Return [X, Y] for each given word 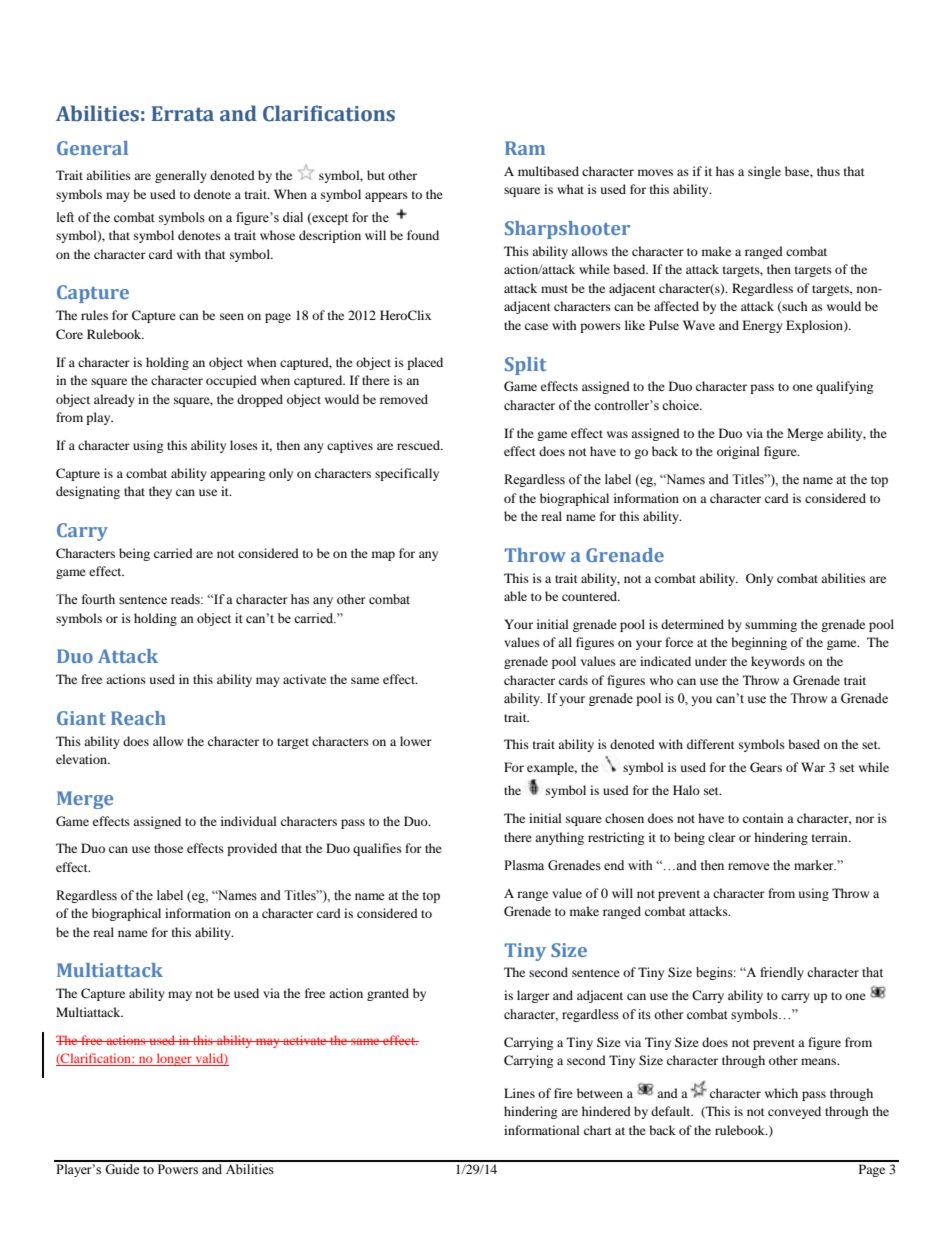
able [515, 596]
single [764, 172]
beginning [759, 643]
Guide [122, 1168]
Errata [183, 114]
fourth [98, 599]
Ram [525, 148]
